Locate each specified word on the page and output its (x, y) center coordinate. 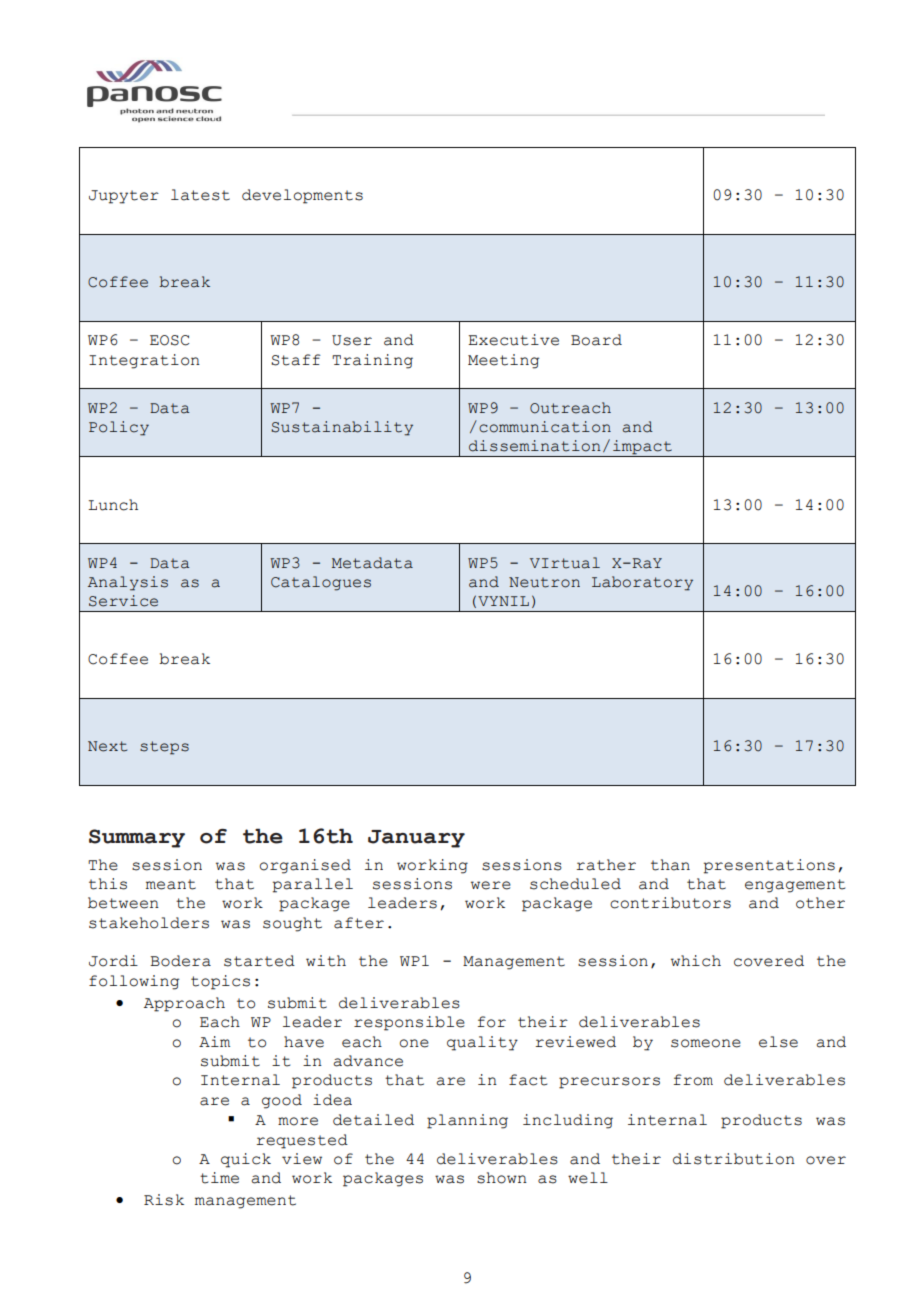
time (219, 1178)
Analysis (128, 583)
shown (502, 1178)
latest (200, 195)
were (491, 885)
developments (302, 196)
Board (596, 340)
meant (171, 884)
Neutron (544, 582)
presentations (769, 866)
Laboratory (642, 583)
